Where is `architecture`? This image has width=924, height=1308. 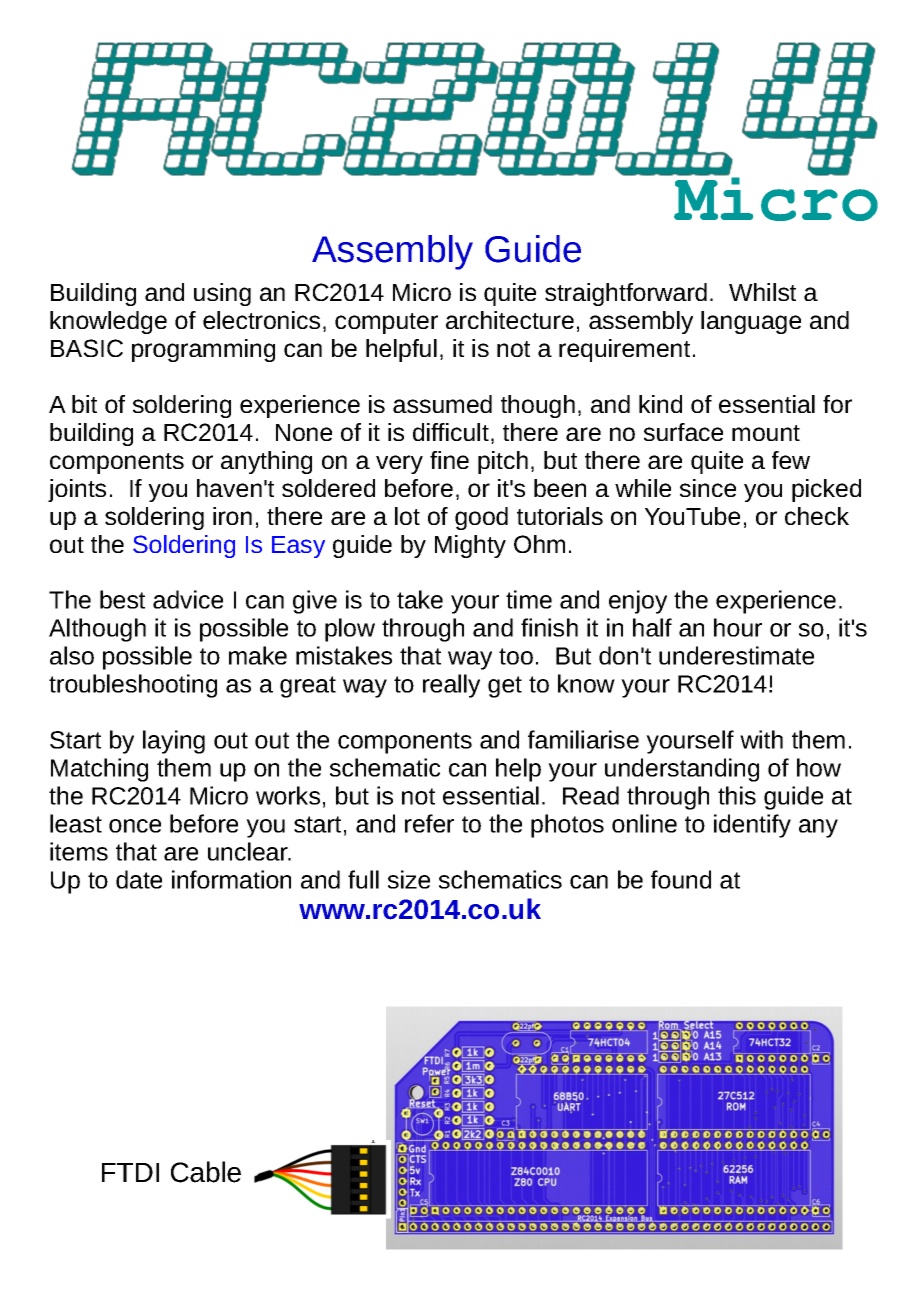
architecture is located at coordinates (510, 320).
